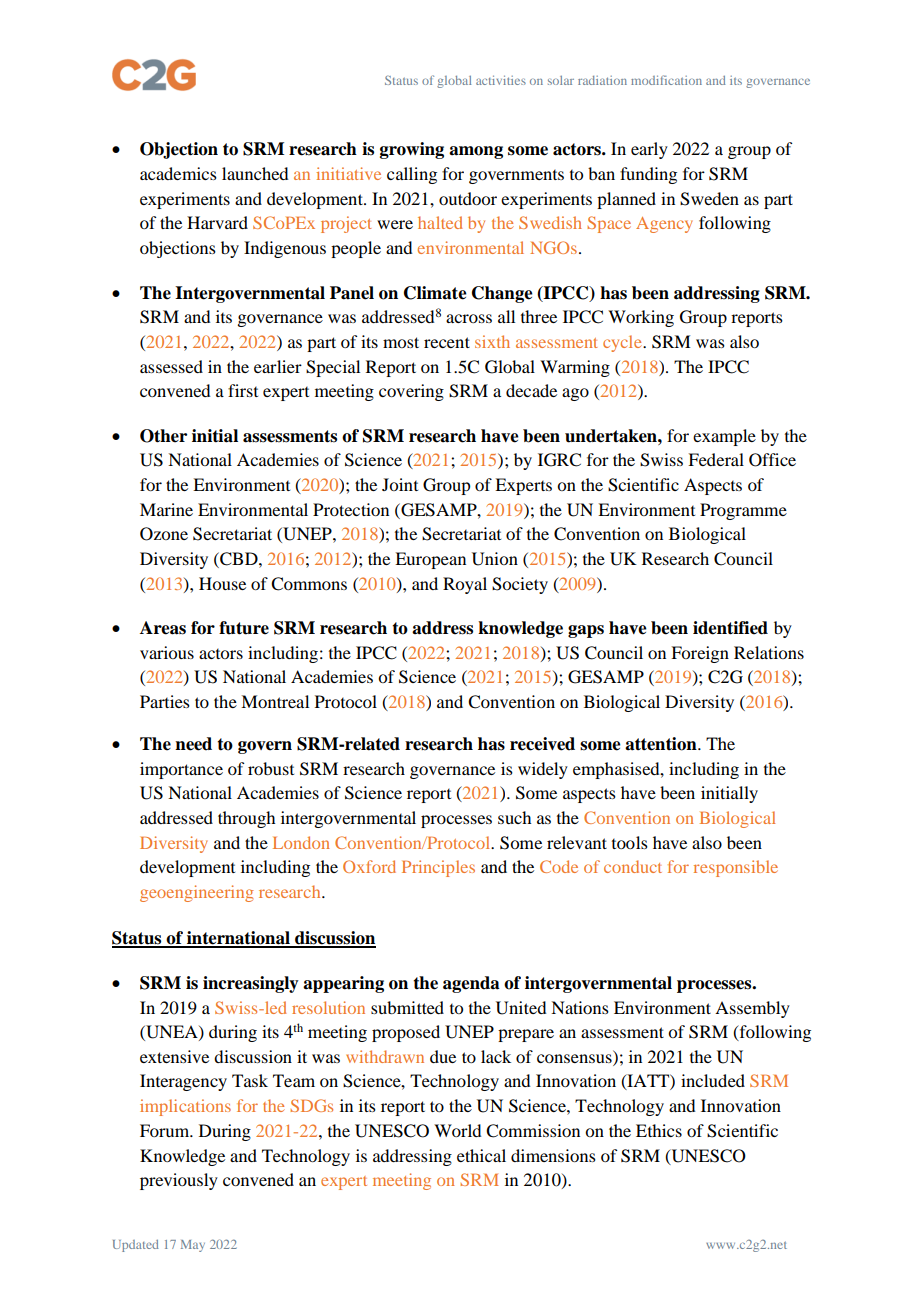 The width and height of the screenshot is (924, 1308). I want to click on agenda, so click(471, 984).
